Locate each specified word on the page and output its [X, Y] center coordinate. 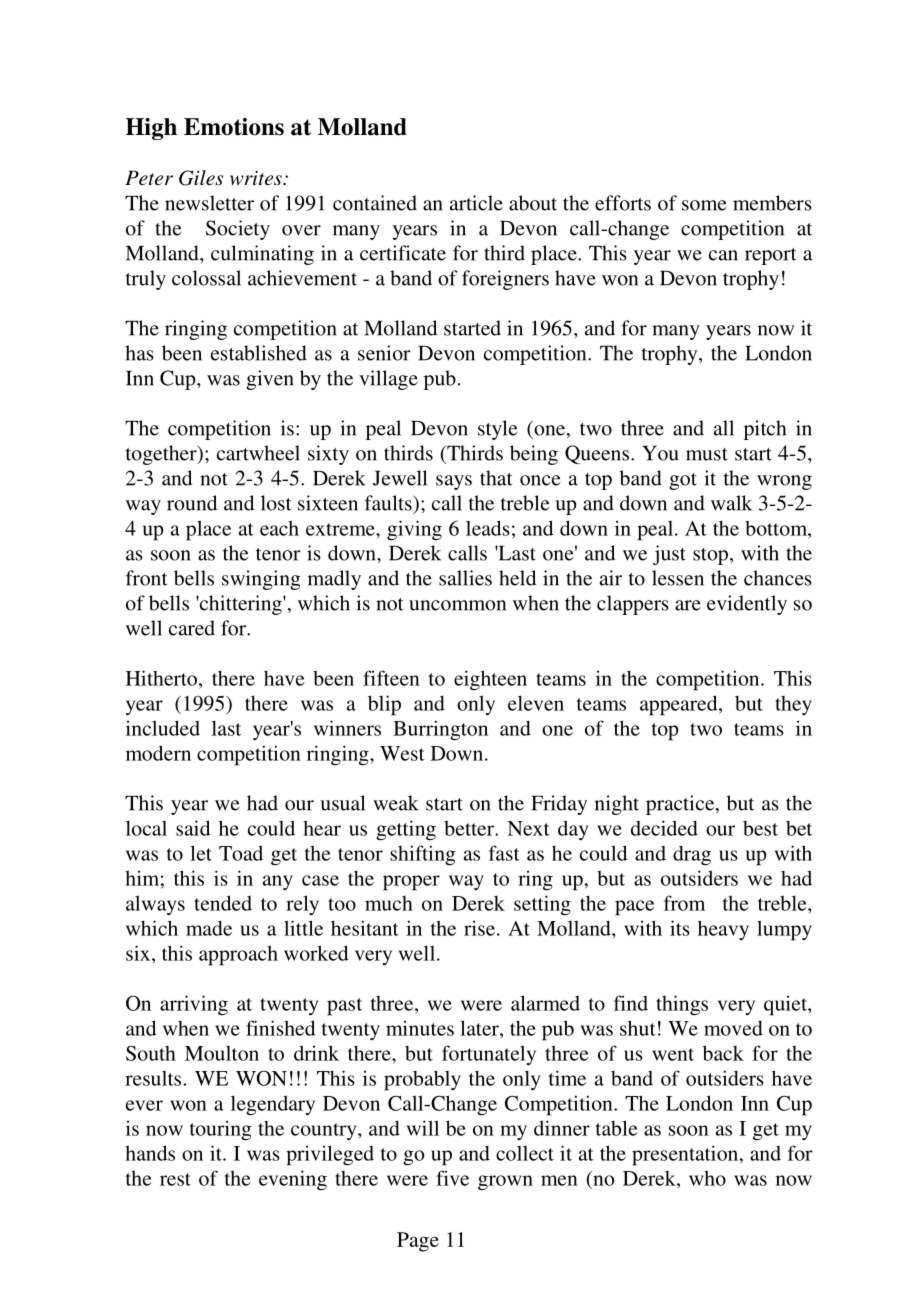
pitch [765, 430]
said [193, 828]
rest [175, 1179]
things [682, 1005]
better [470, 828]
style [497, 430]
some [704, 205]
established [259, 353]
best [760, 828]
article [476, 203]
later [480, 1028]
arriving [194, 1005]
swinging [261, 580]
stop [710, 556]
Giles [201, 178]
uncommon [457, 605]
